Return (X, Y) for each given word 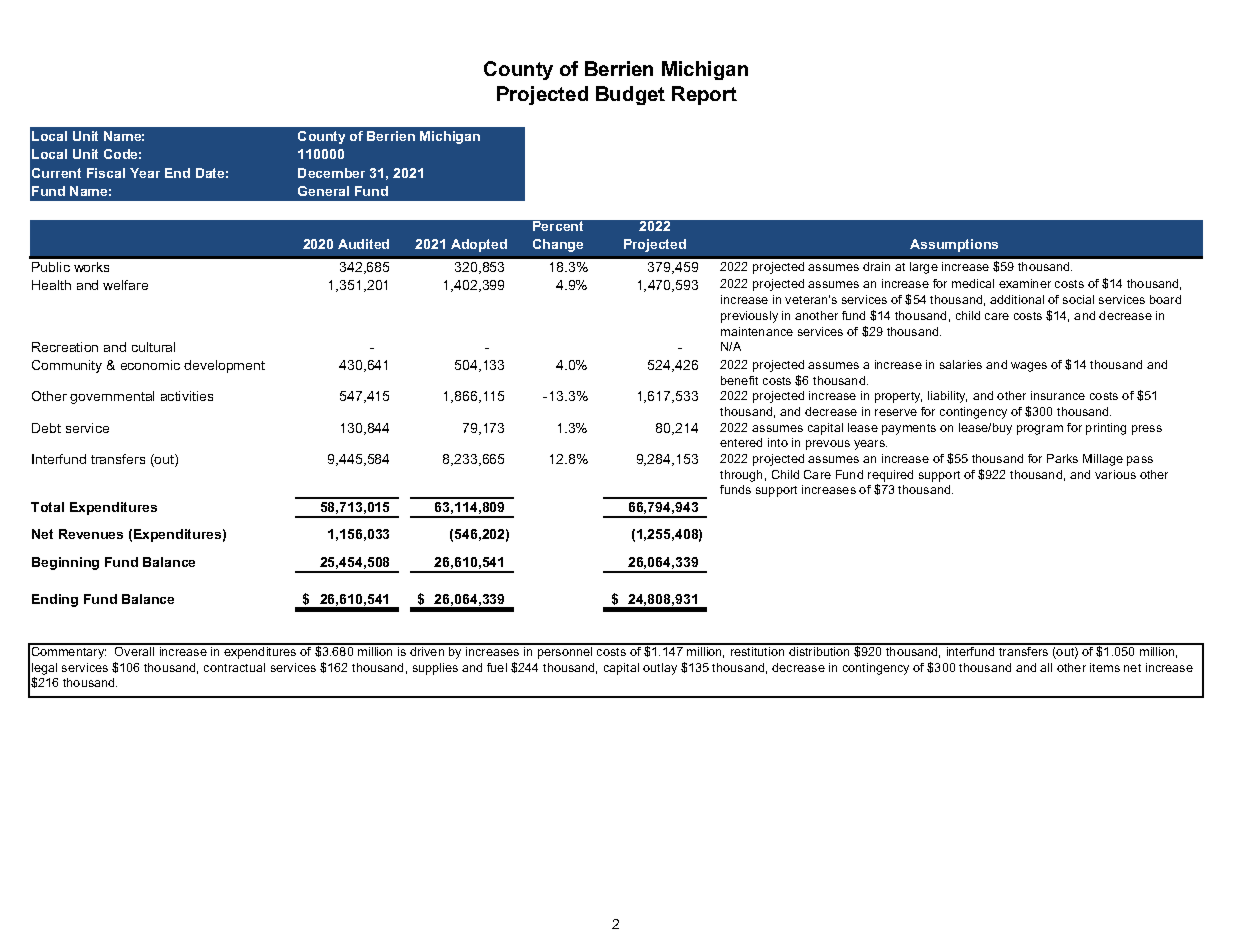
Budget (630, 95)
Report (704, 95)
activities (187, 396)
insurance (1058, 395)
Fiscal (106, 173)
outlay (660, 669)
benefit (739, 380)
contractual (234, 667)
